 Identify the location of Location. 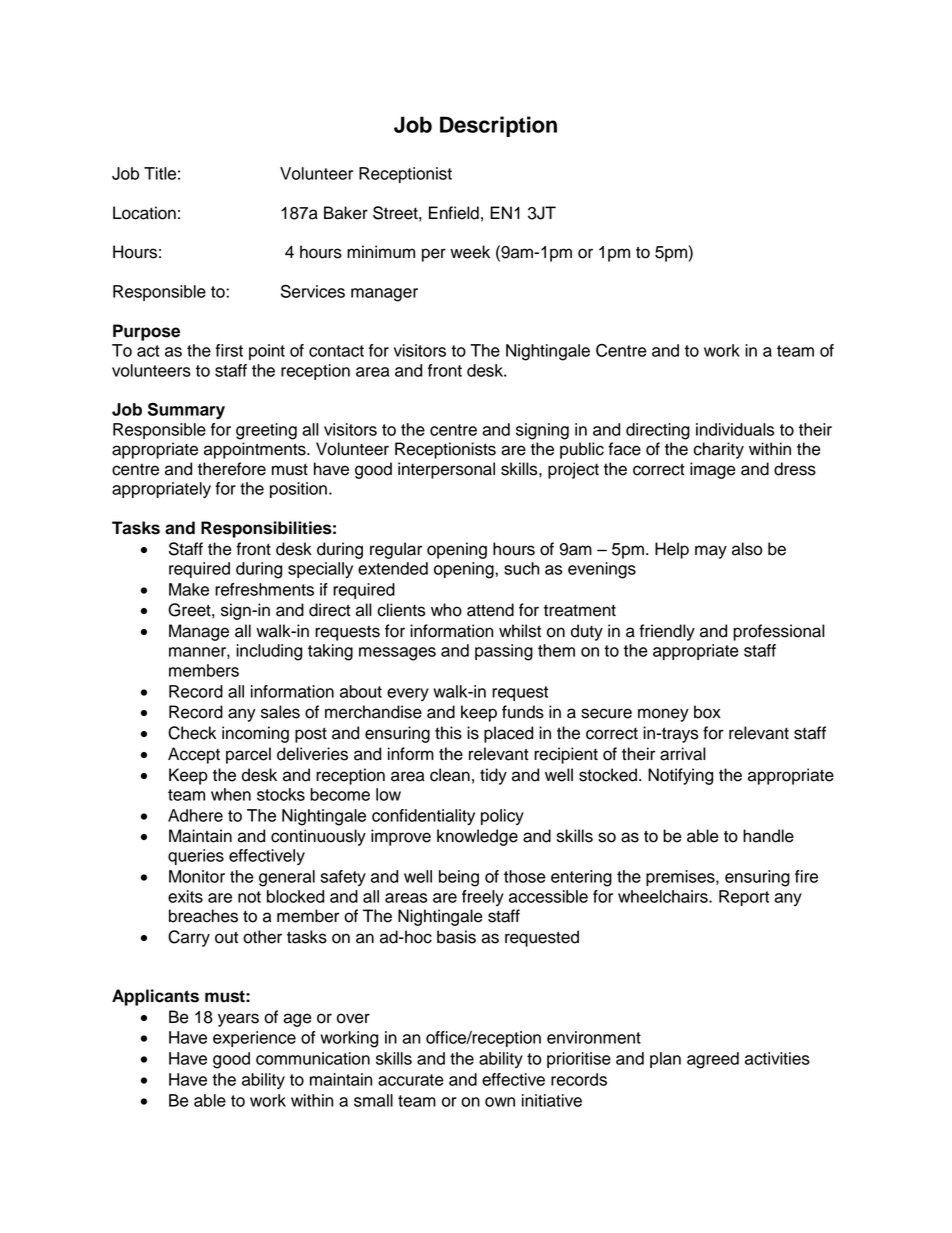
(144, 213).
